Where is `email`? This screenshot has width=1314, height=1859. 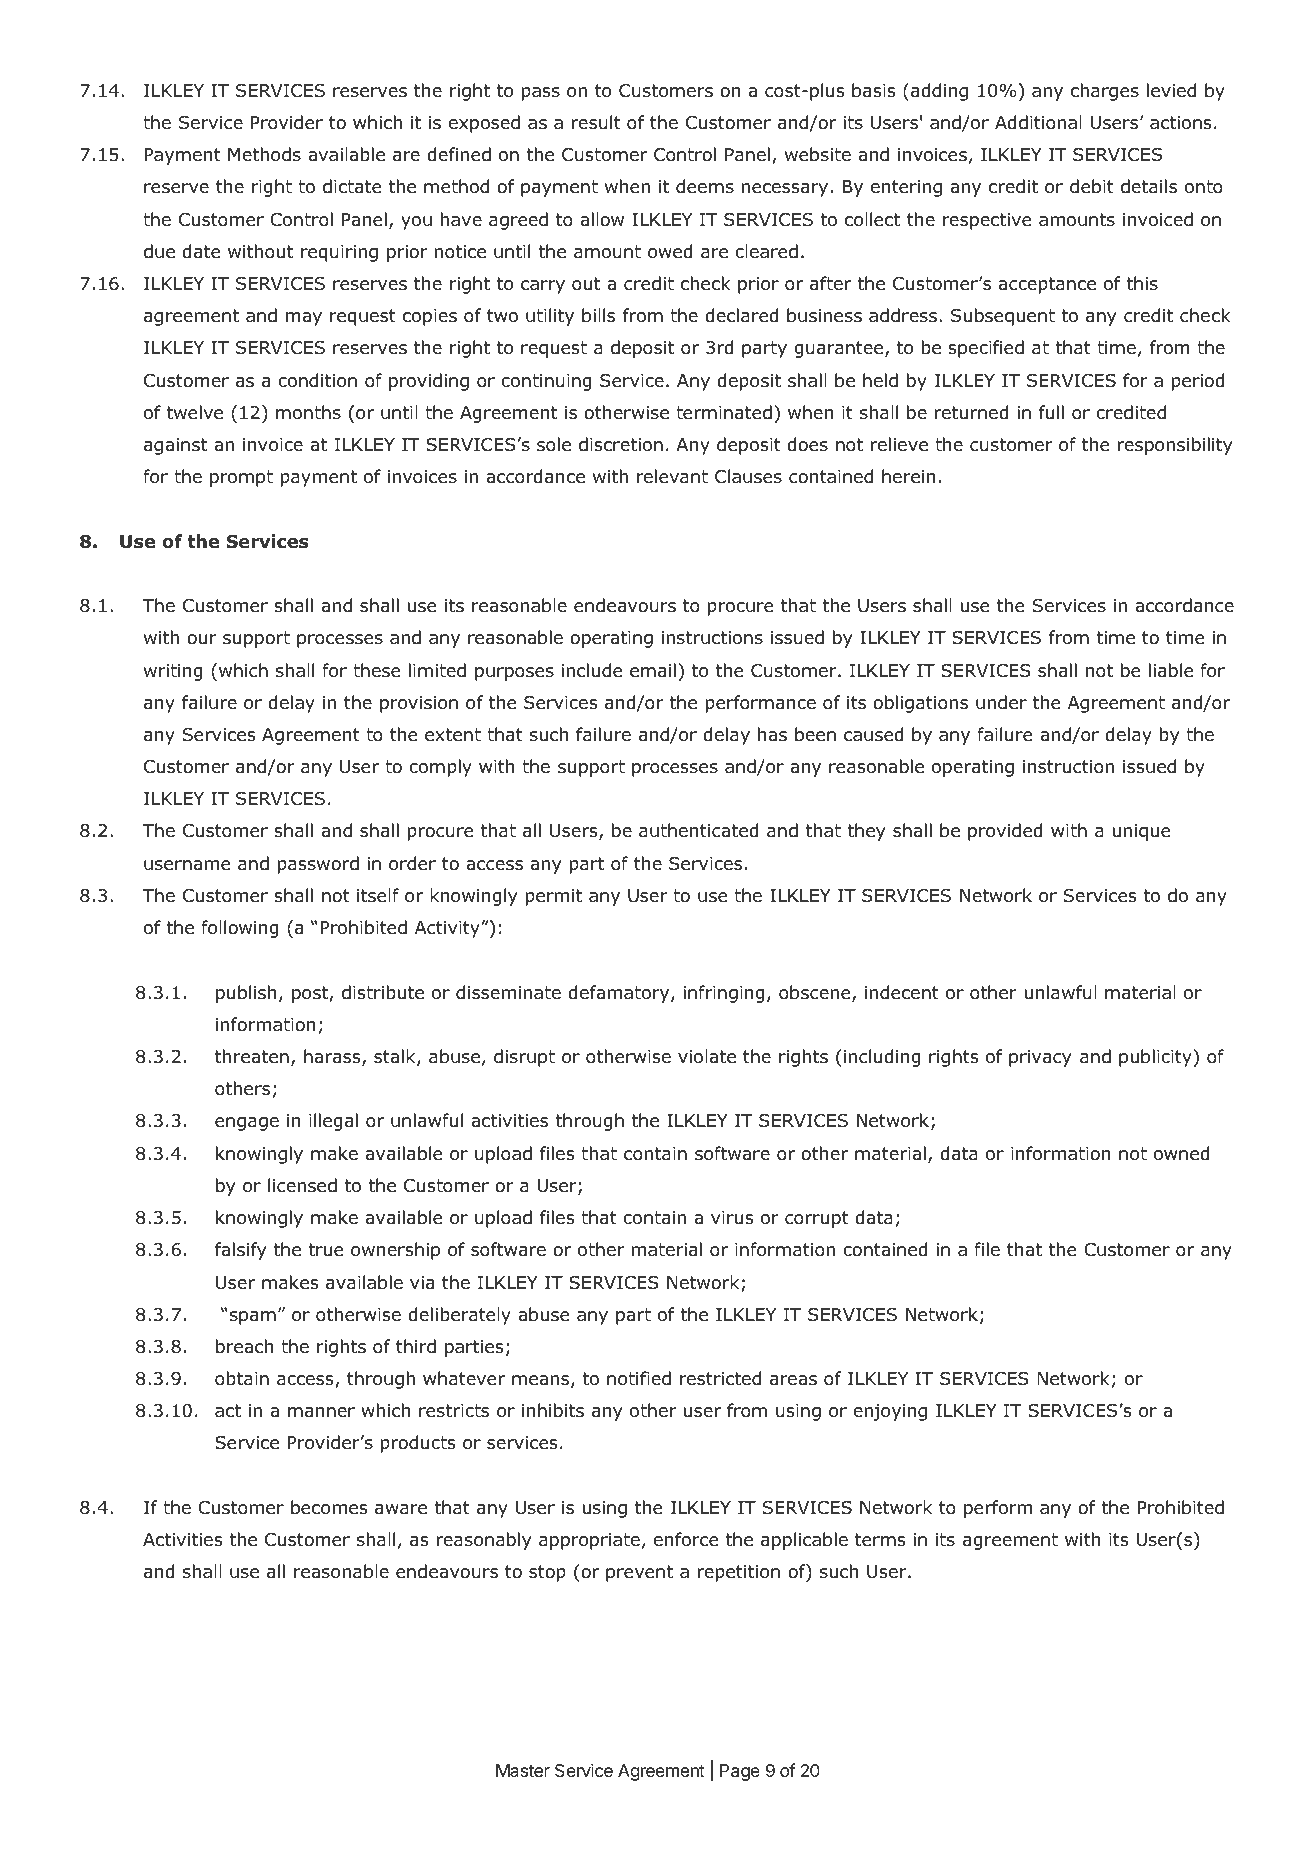
email is located at coordinates (653, 670).
